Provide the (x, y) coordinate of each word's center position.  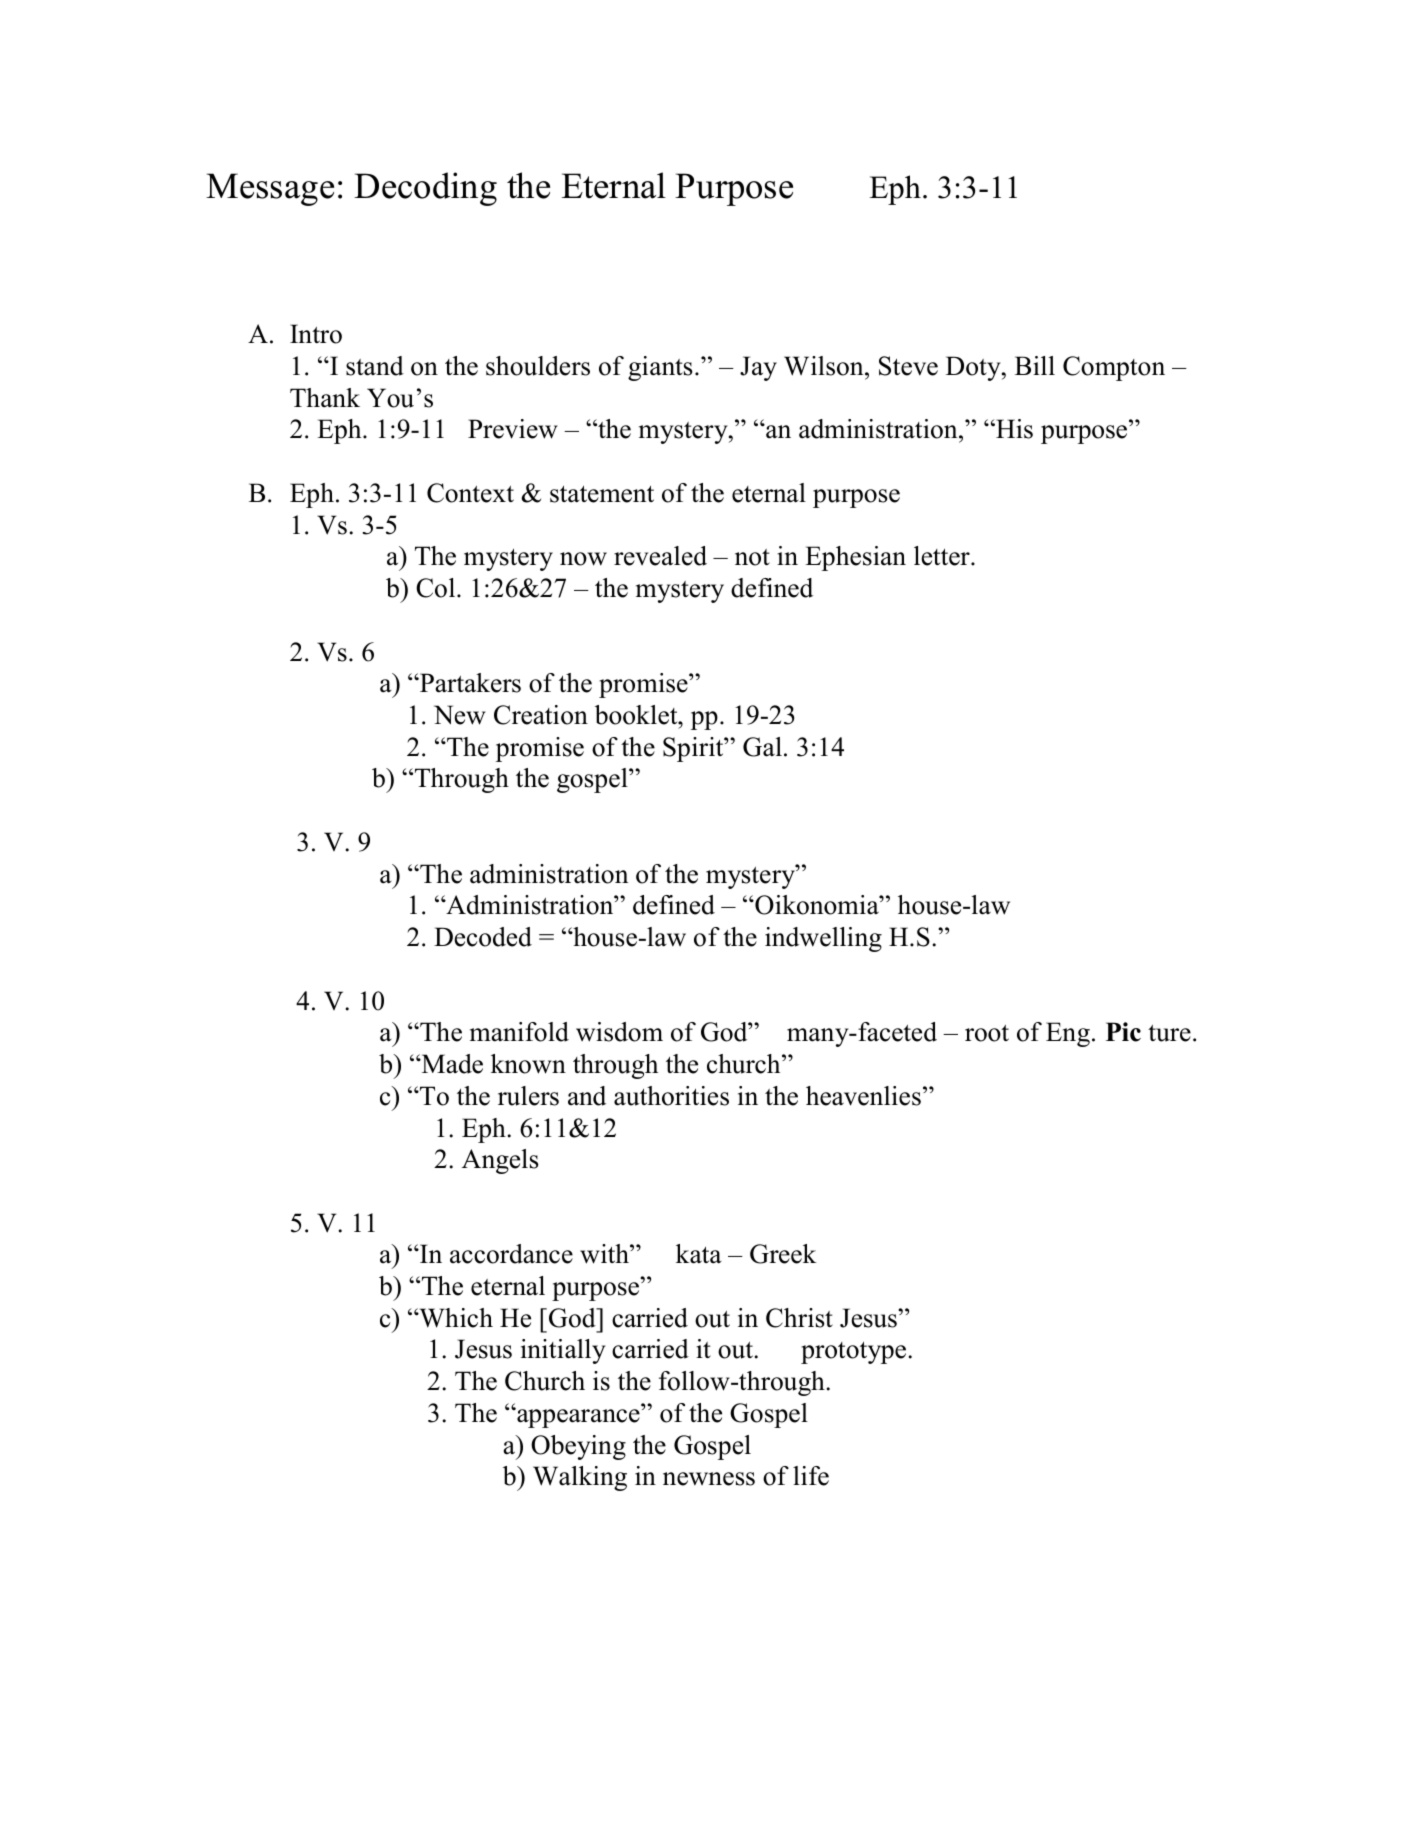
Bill (1035, 365)
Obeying (578, 1447)
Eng (1068, 1034)
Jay (758, 368)
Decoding (425, 189)
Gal (762, 747)
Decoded (483, 937)
